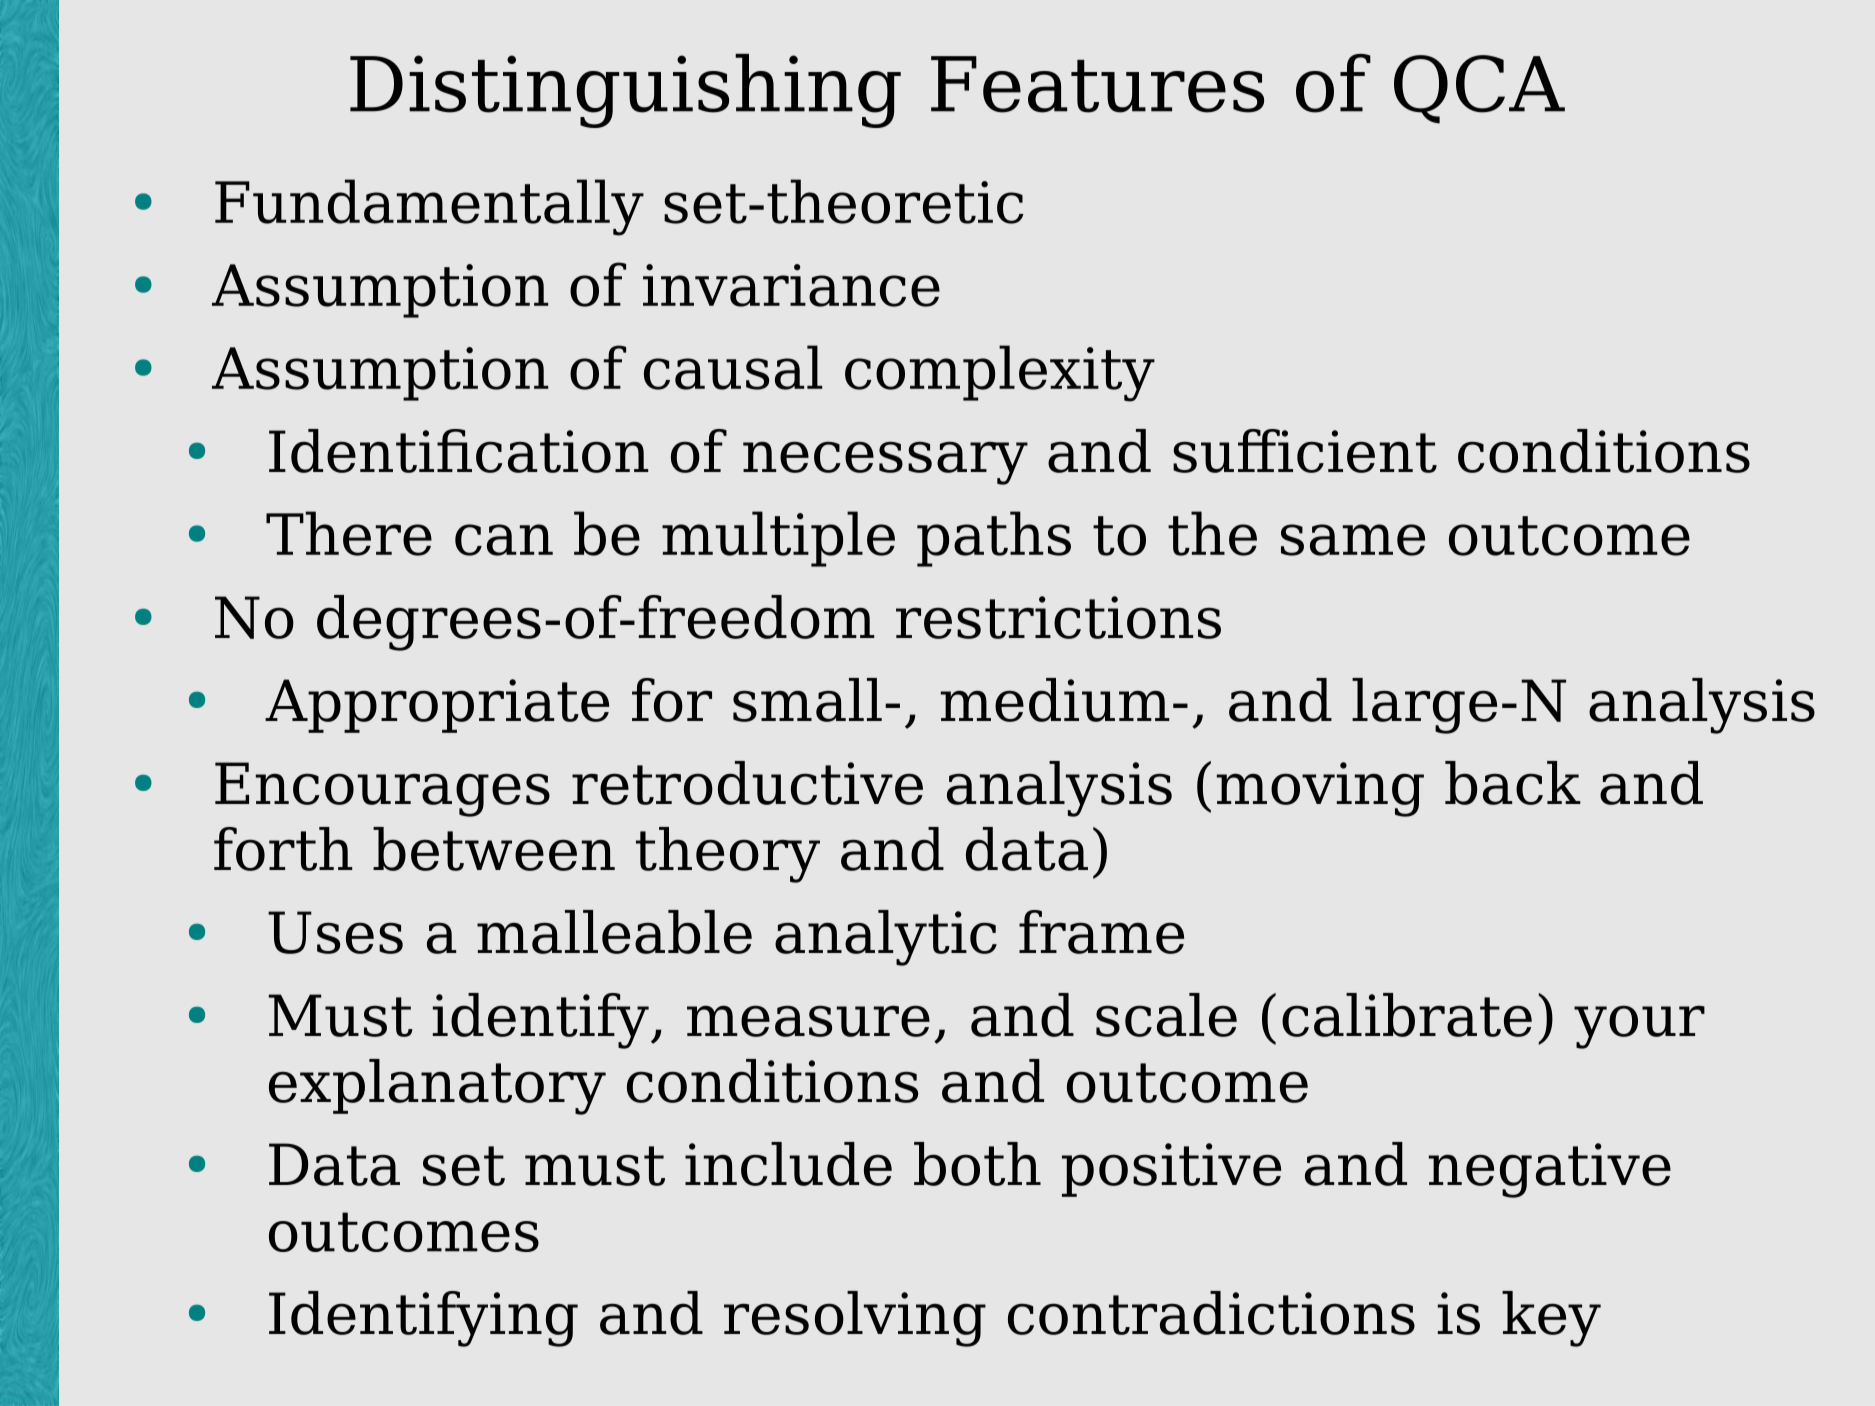 The image size is (1875, 1406). What do you see at coordinates (1000, 373) in the page?
I see `complexity` at bounding box center [1000, 373].
